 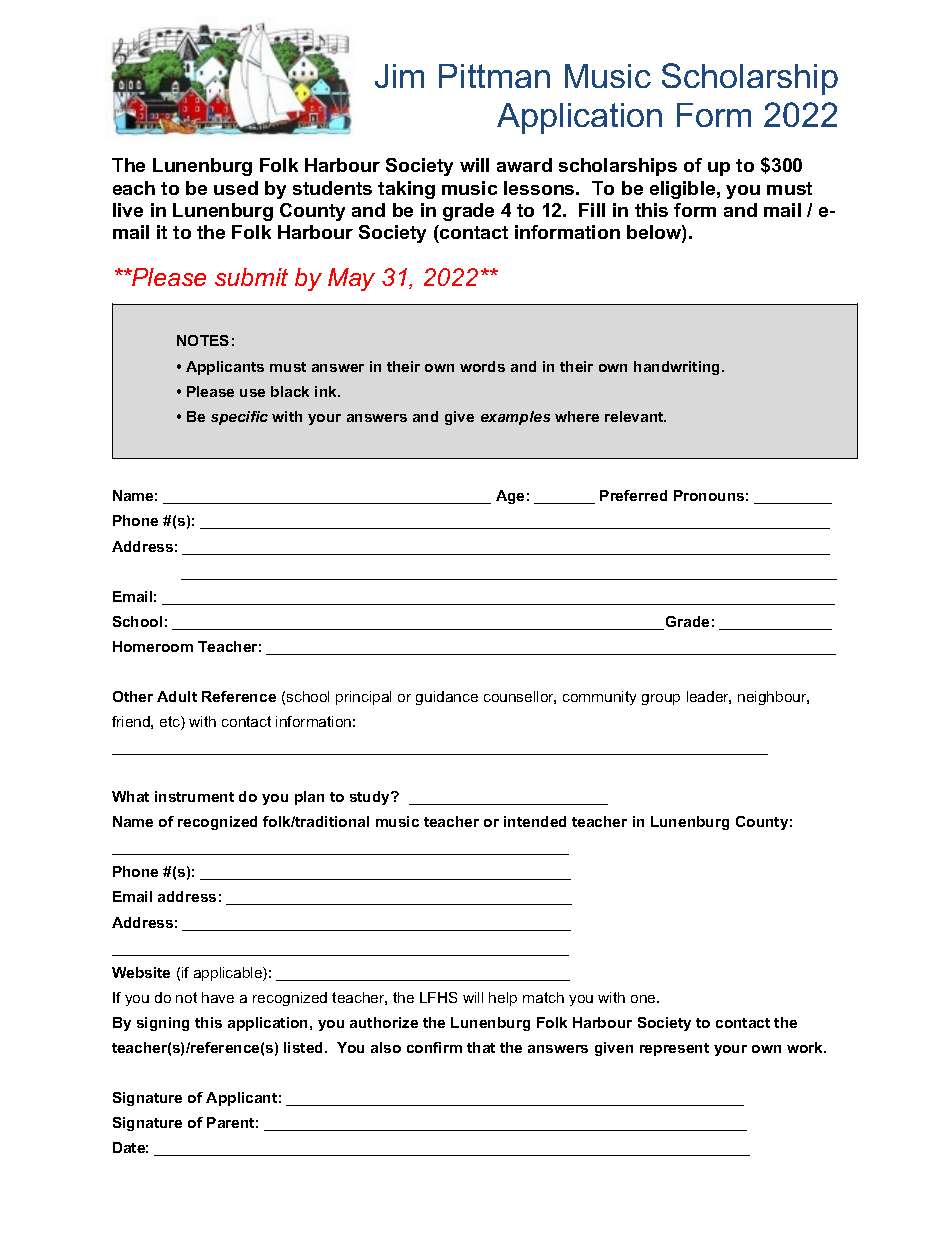 I want to click on Fill, so click(x=592, y=210).
